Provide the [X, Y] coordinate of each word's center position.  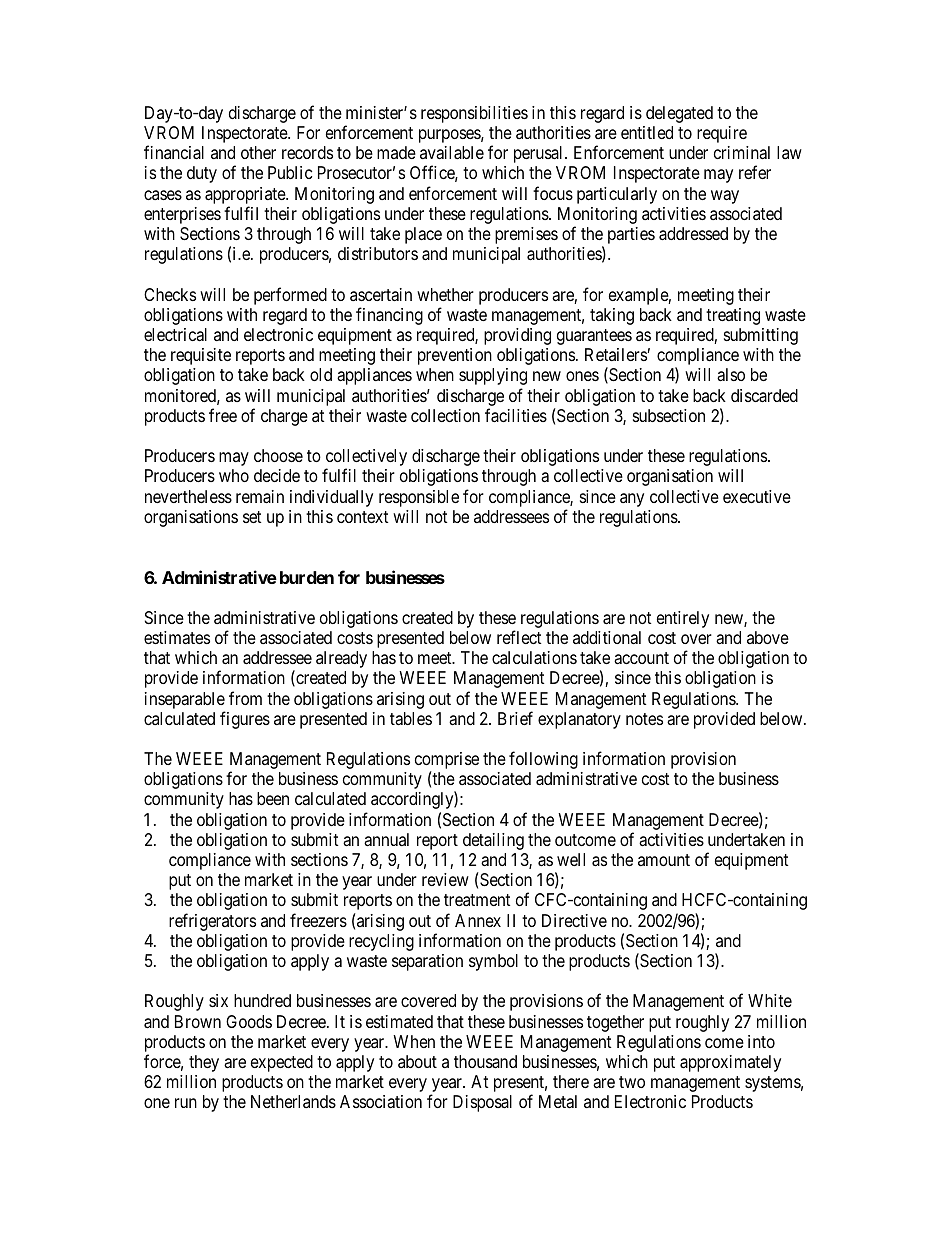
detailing [493, 841]
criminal [742, 153]
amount [664, 860]
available [452, 153]
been [273, 798]
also [731, 375]
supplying [493, 376]
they [204, 1063]
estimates [177, 638]
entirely [683, 619]
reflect [519, 637]
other [258, 152]
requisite [201, 356]
